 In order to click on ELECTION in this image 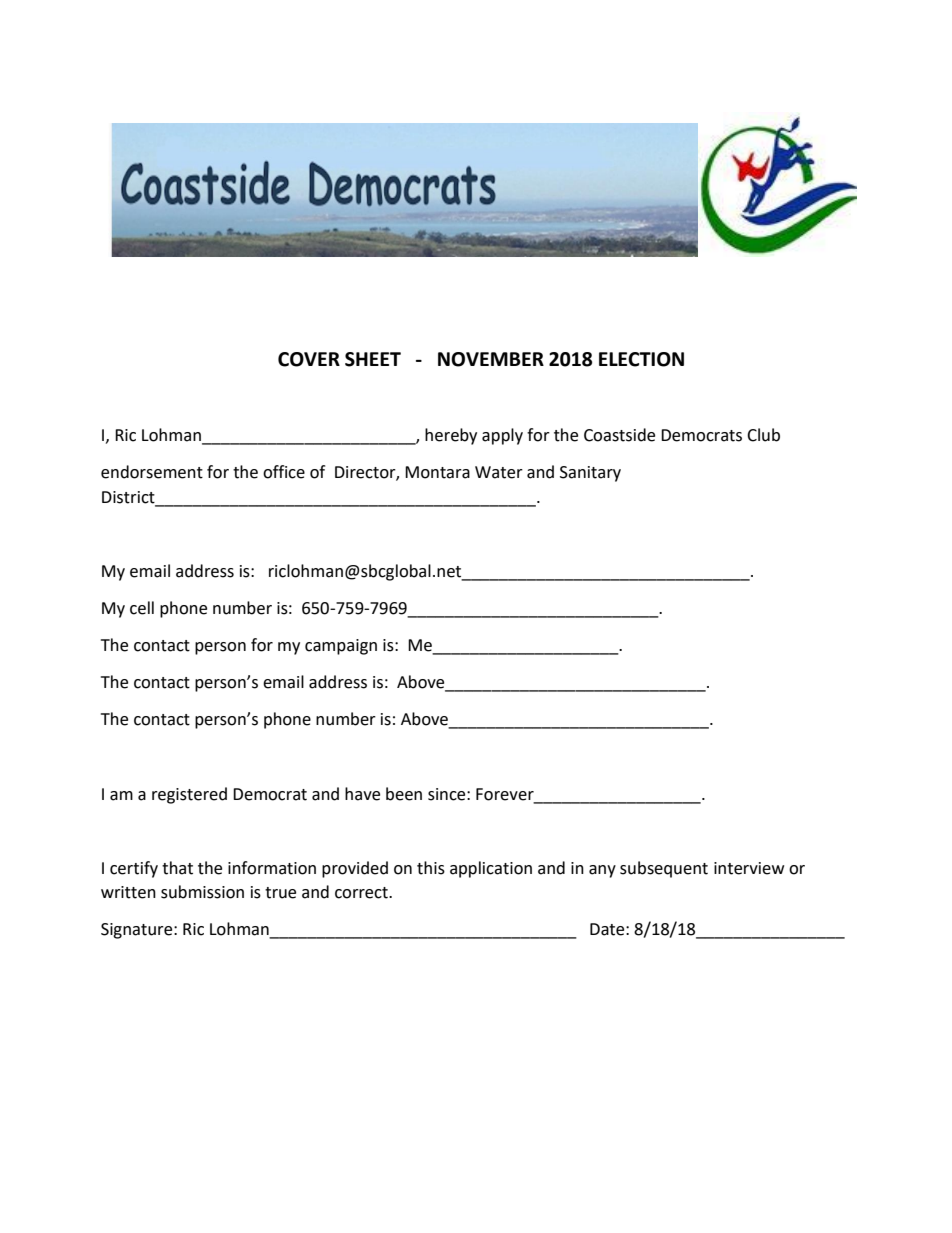, I will do `click(641, 359)`.
